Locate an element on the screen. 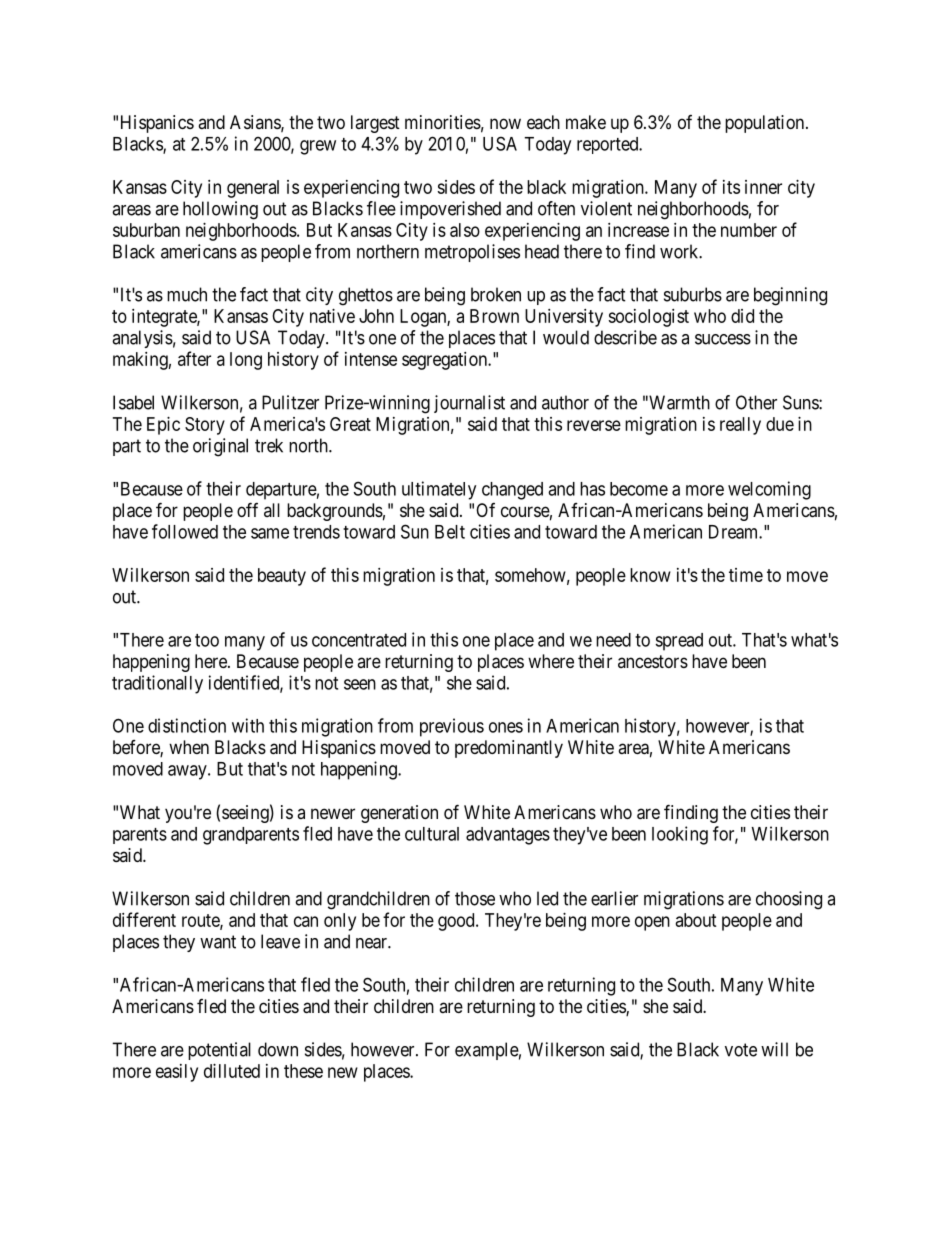 This screenshot has width=952, height=1233. its is located at coordinates (731, 187).
